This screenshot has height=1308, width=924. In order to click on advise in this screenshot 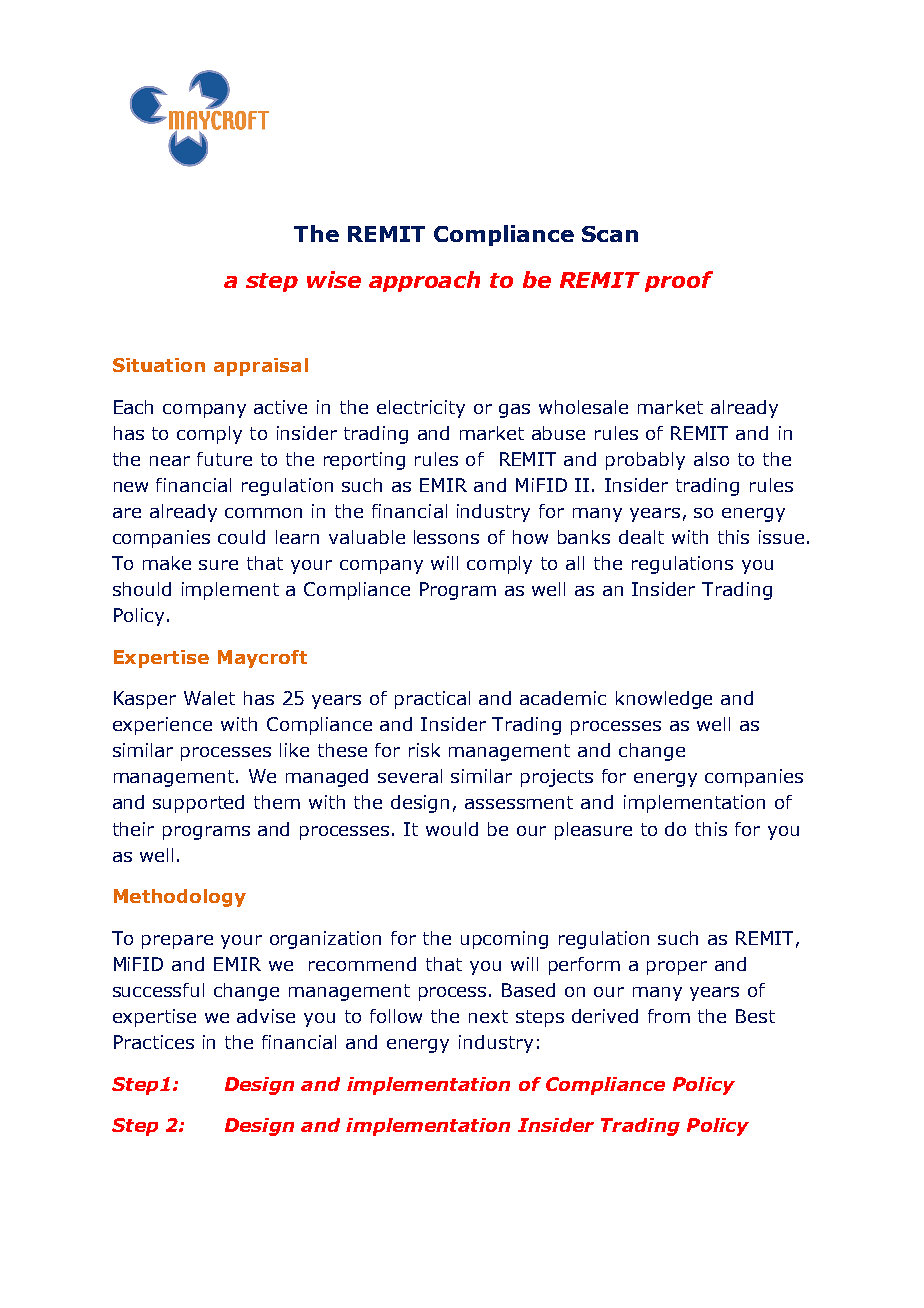, I will do `click(266, 1016)`.
